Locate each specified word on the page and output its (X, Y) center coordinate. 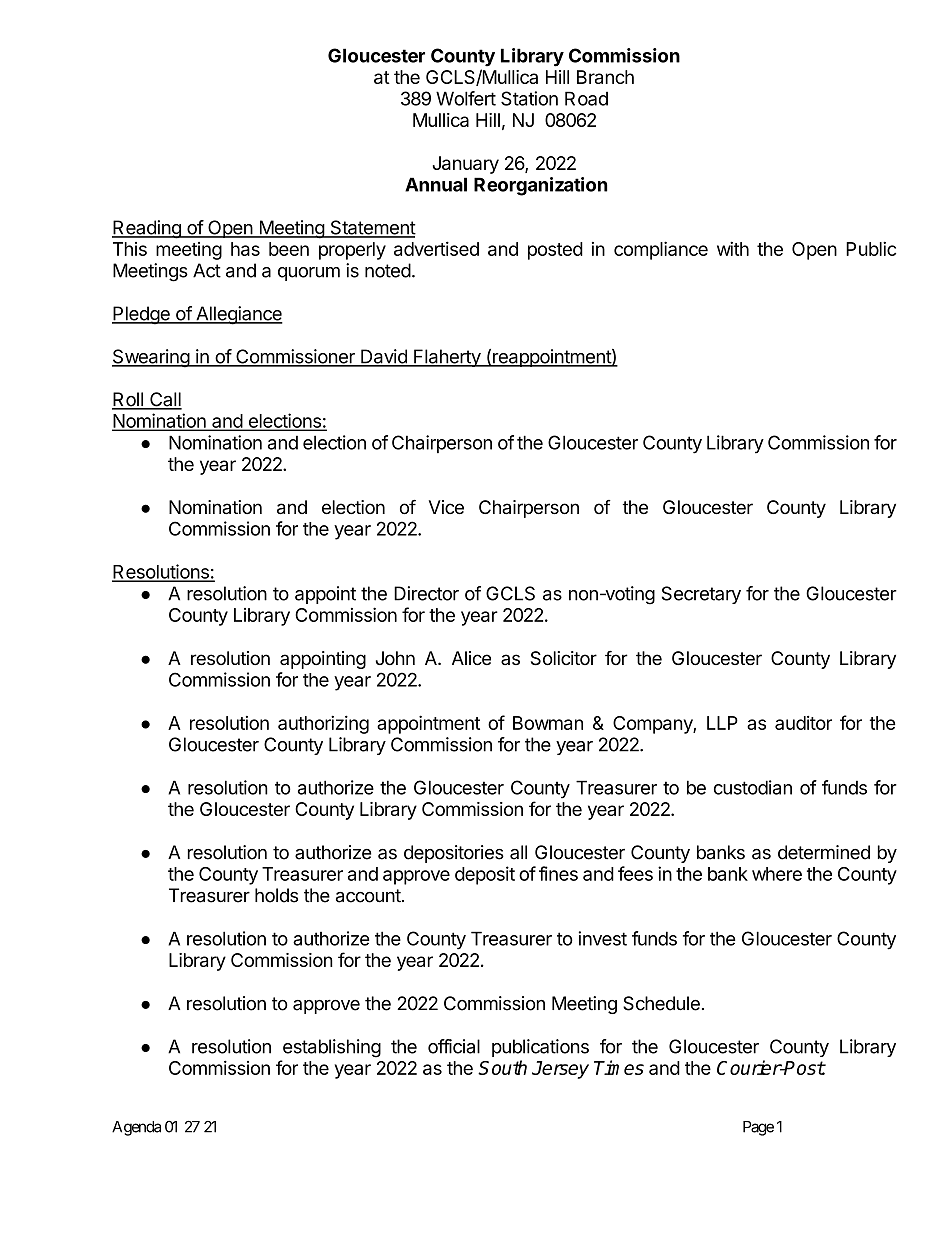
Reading (147, 229)
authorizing (323, 724)
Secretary (701, 595)
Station (529, 98)
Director (426, 593)
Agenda (136, 1128)
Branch (605, 77)
